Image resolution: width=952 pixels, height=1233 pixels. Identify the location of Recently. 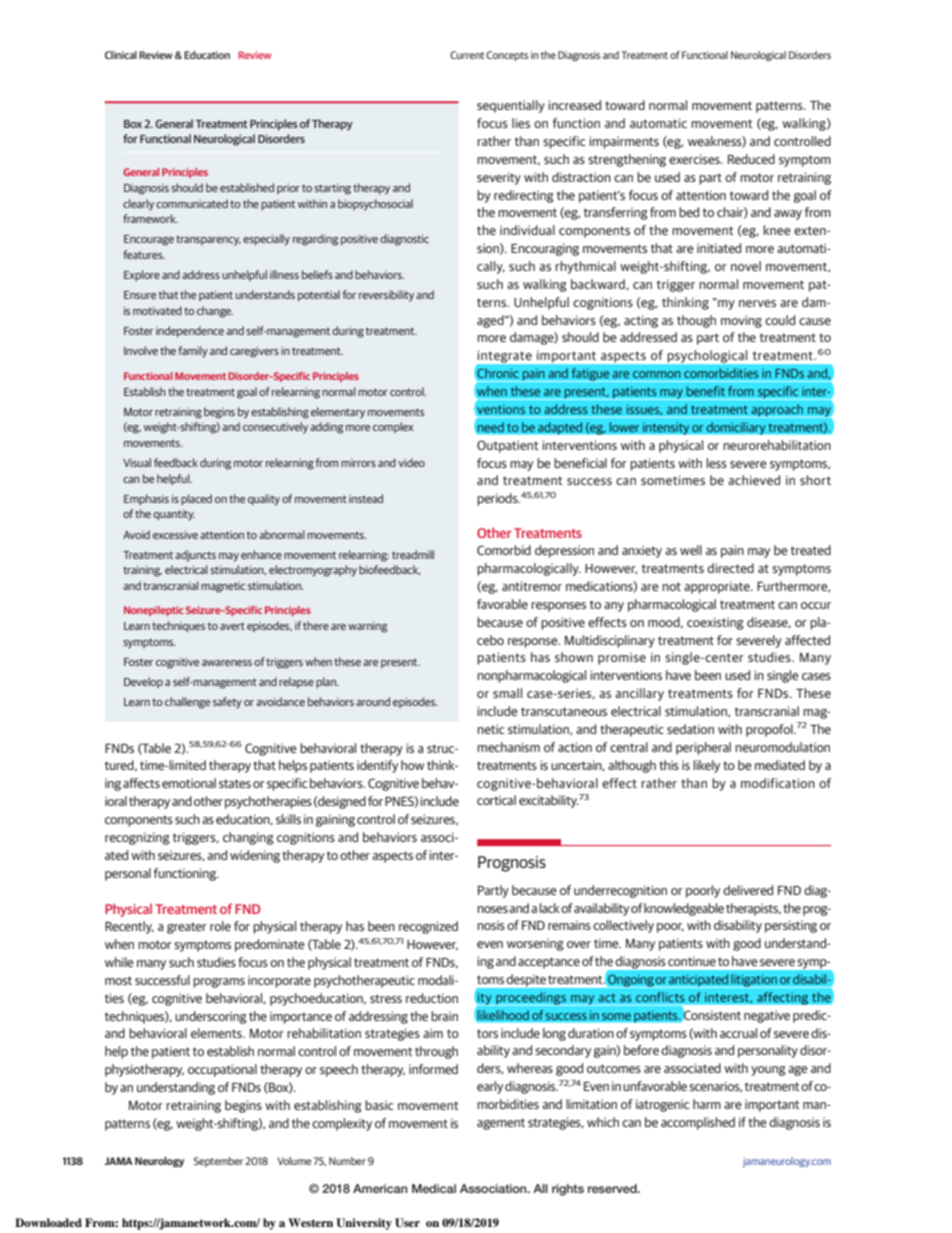
(129, 927).
